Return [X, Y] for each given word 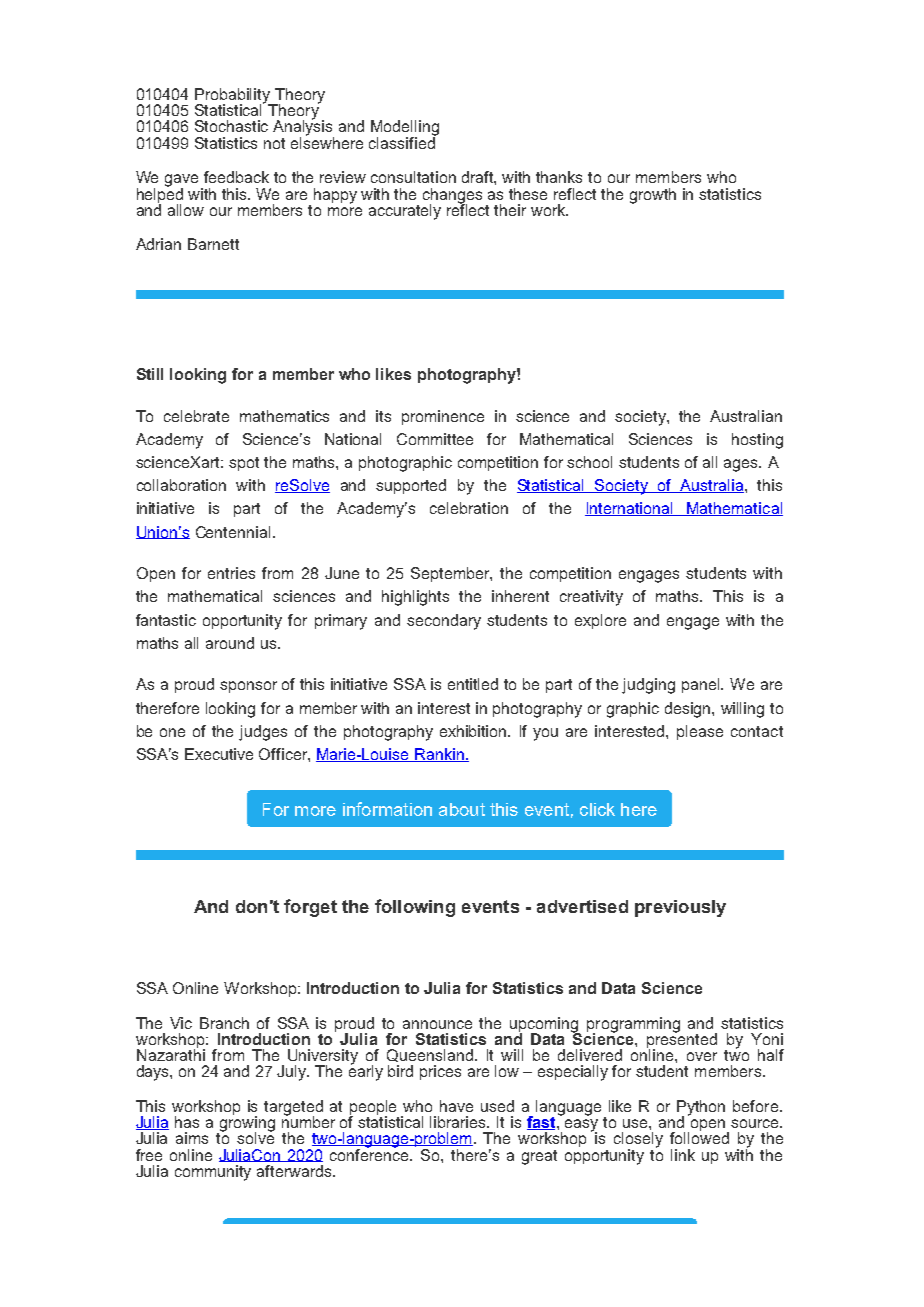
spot [244, 464]
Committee [435, 439]
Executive [219, 754]
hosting [757, 441]
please [700, 732]
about [462, 809]
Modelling [405, 129]
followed [699, 1137]
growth [653, 196]
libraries [459, 1122]
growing [246, 1124]
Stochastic [231, 126]
